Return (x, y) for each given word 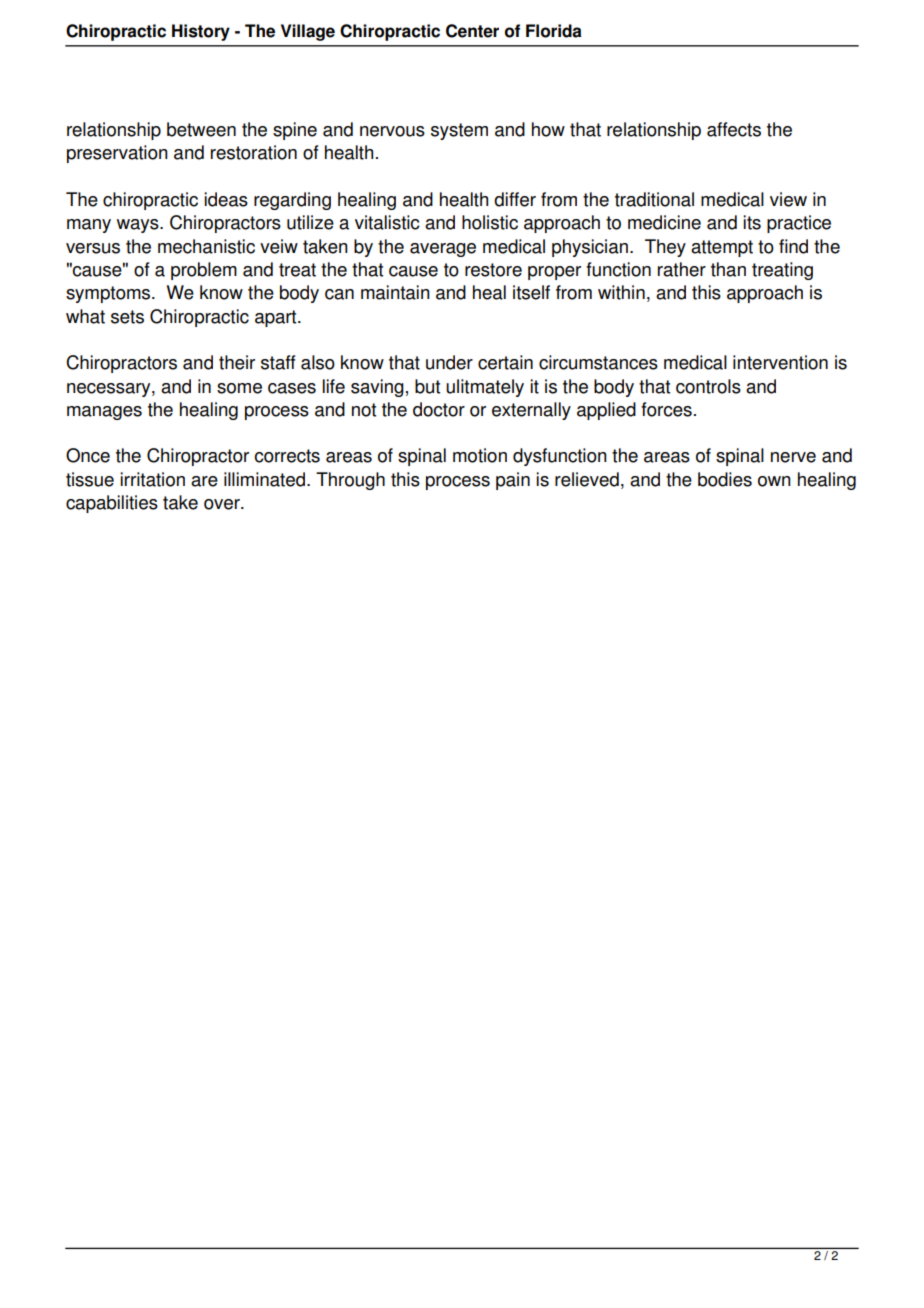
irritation (152, 479)
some (239, 388)
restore (493, 270)
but (427, 386)
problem (204, 271)
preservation (117, 154)
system (459, 131)
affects (734, 129)
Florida (554, 31)
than (728, 269)
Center (472, 31)
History (201, 32)
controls (708, 386)
